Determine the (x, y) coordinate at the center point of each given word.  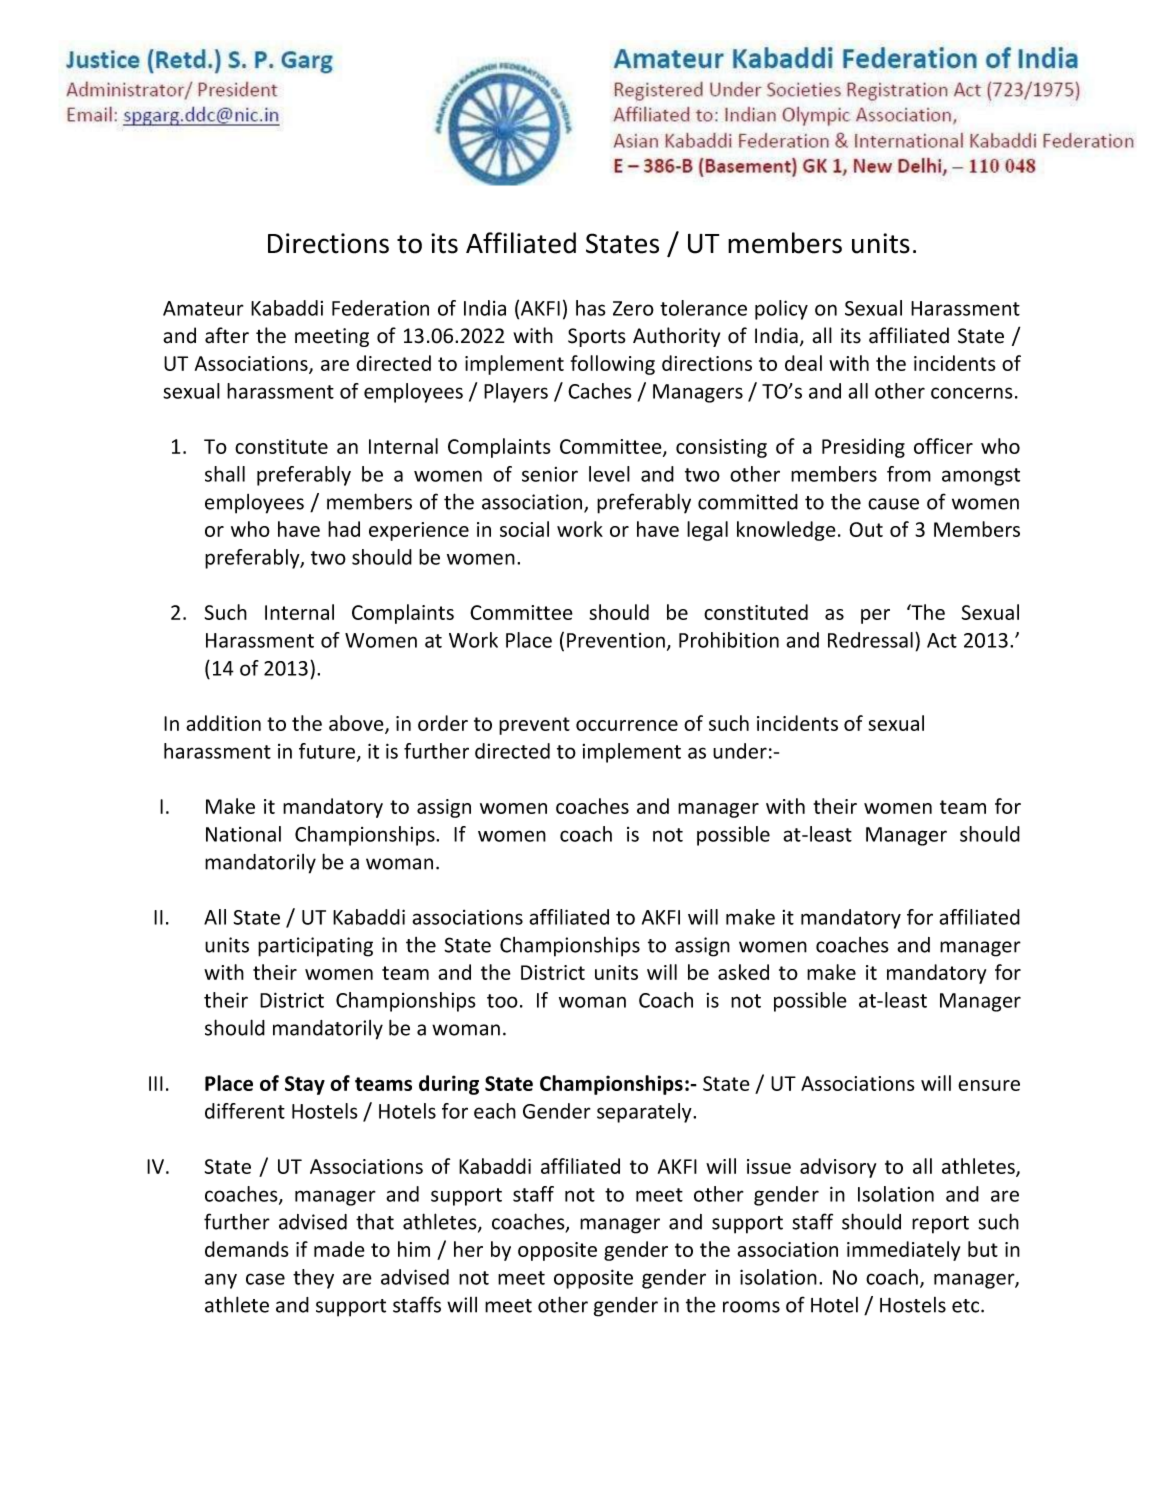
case (265, 1279)
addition (223, 723)
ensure (989, 1085)
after (227, 335)
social (524, 529)
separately (645, 1113)
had (344, 529)
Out (866, 529)
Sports (596, 337)
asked (743, 972)
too (502, 1001)
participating (315, 947)
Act (942, 640)
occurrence (627, 725)
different (245, 1111)
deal (803, 363)
